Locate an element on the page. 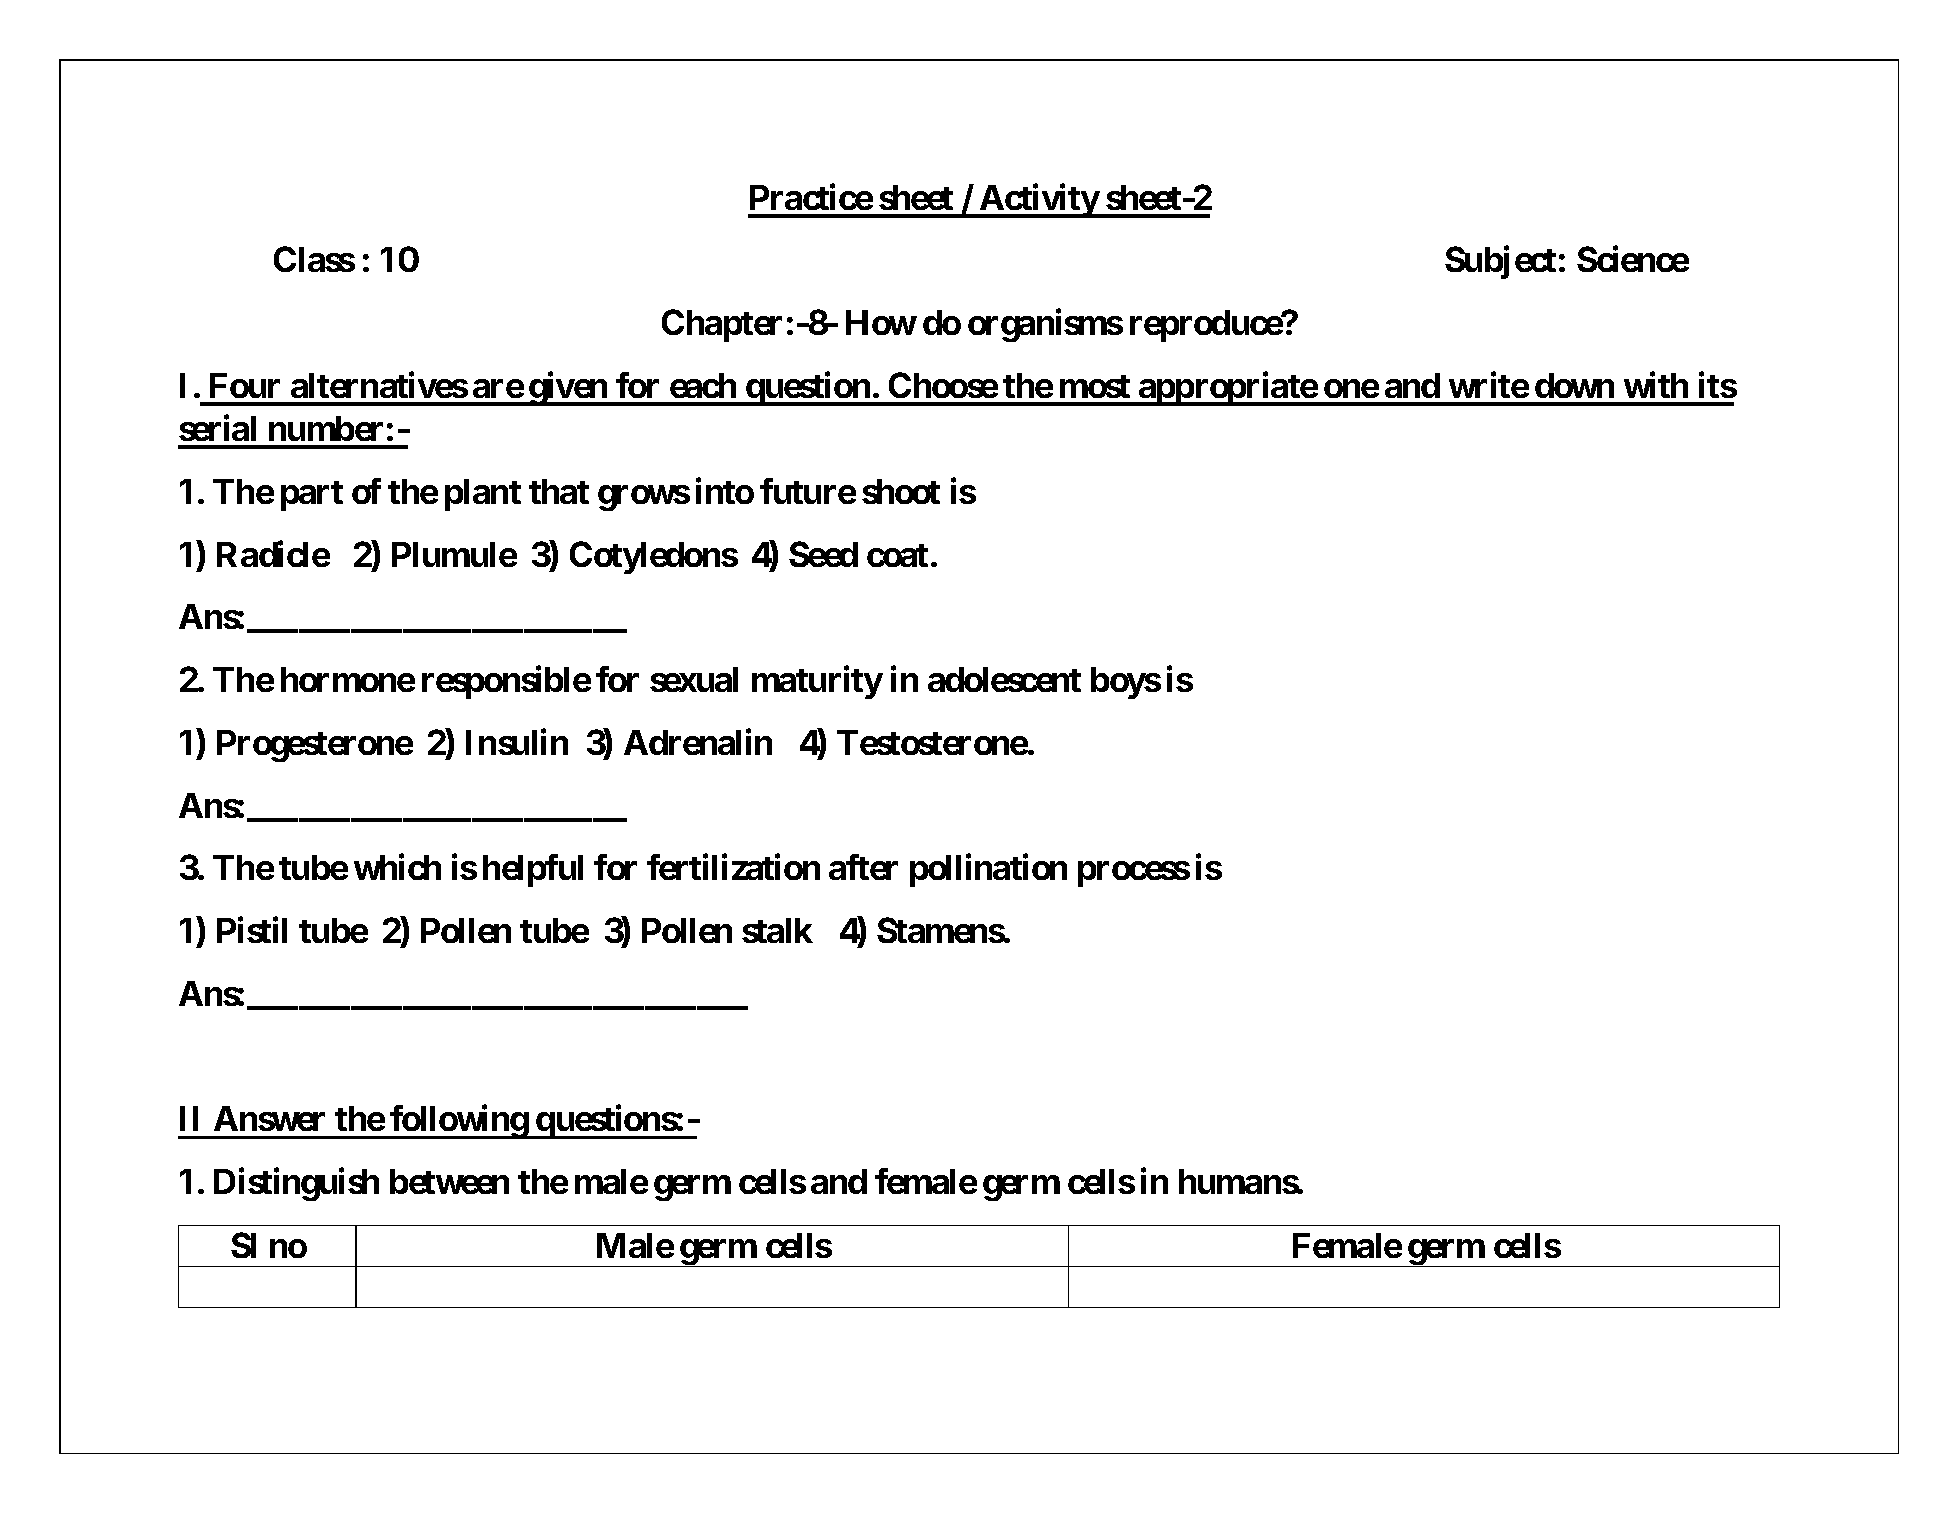 The height and width of the document is (1513, 1958). pollination is located at coordinates (988, 870).
